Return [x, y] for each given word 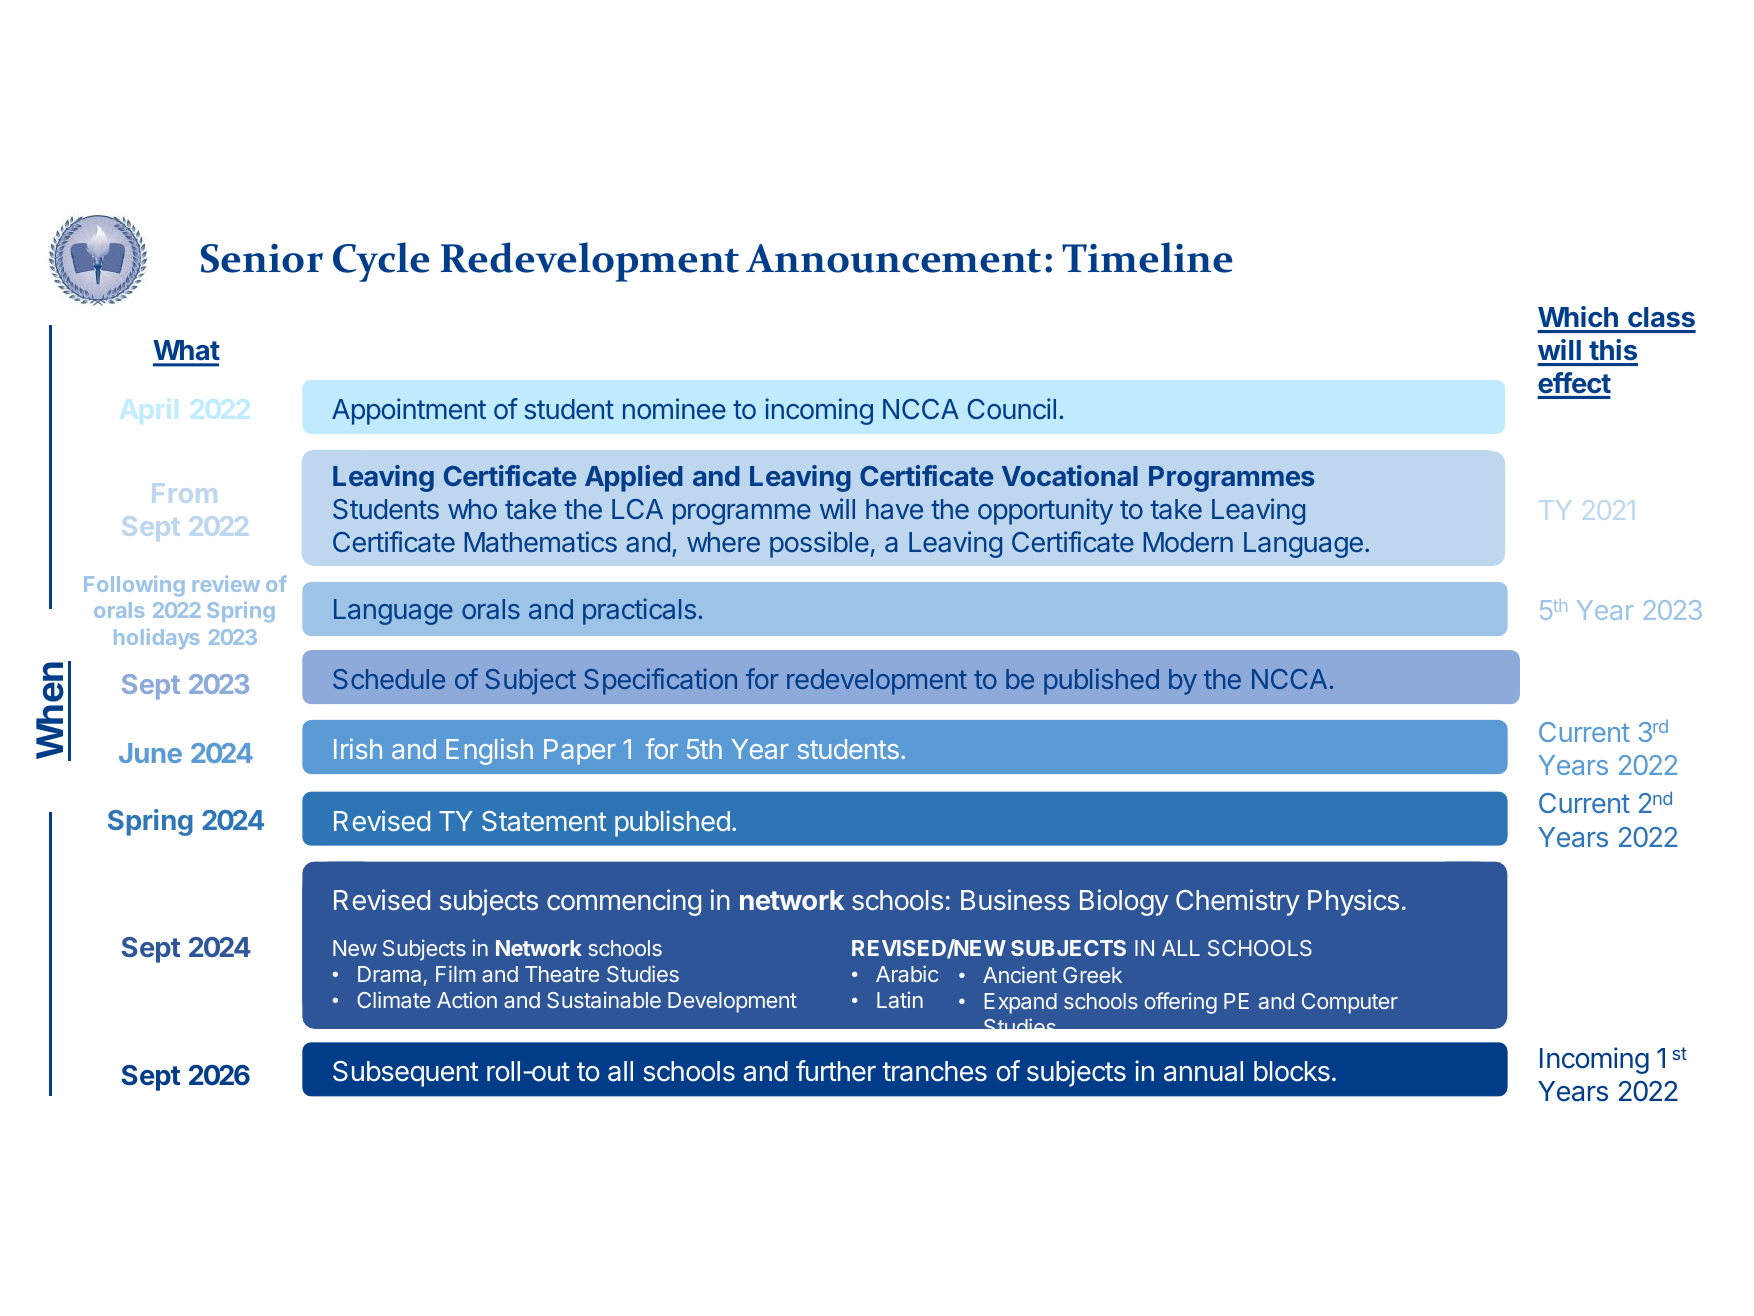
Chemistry [1237, 902]
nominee [674, 408]
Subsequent [406, 1074]
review [226, 584]
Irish [358, 748]
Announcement [893, 258]
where [723, 542]
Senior [262, 258]
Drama [389, 974]
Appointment [409, 411]
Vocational [1070, 475]
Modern [1188, 542]
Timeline [1147, 257]
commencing [624, 902]
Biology [1124, 902]
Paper [580, 752]
